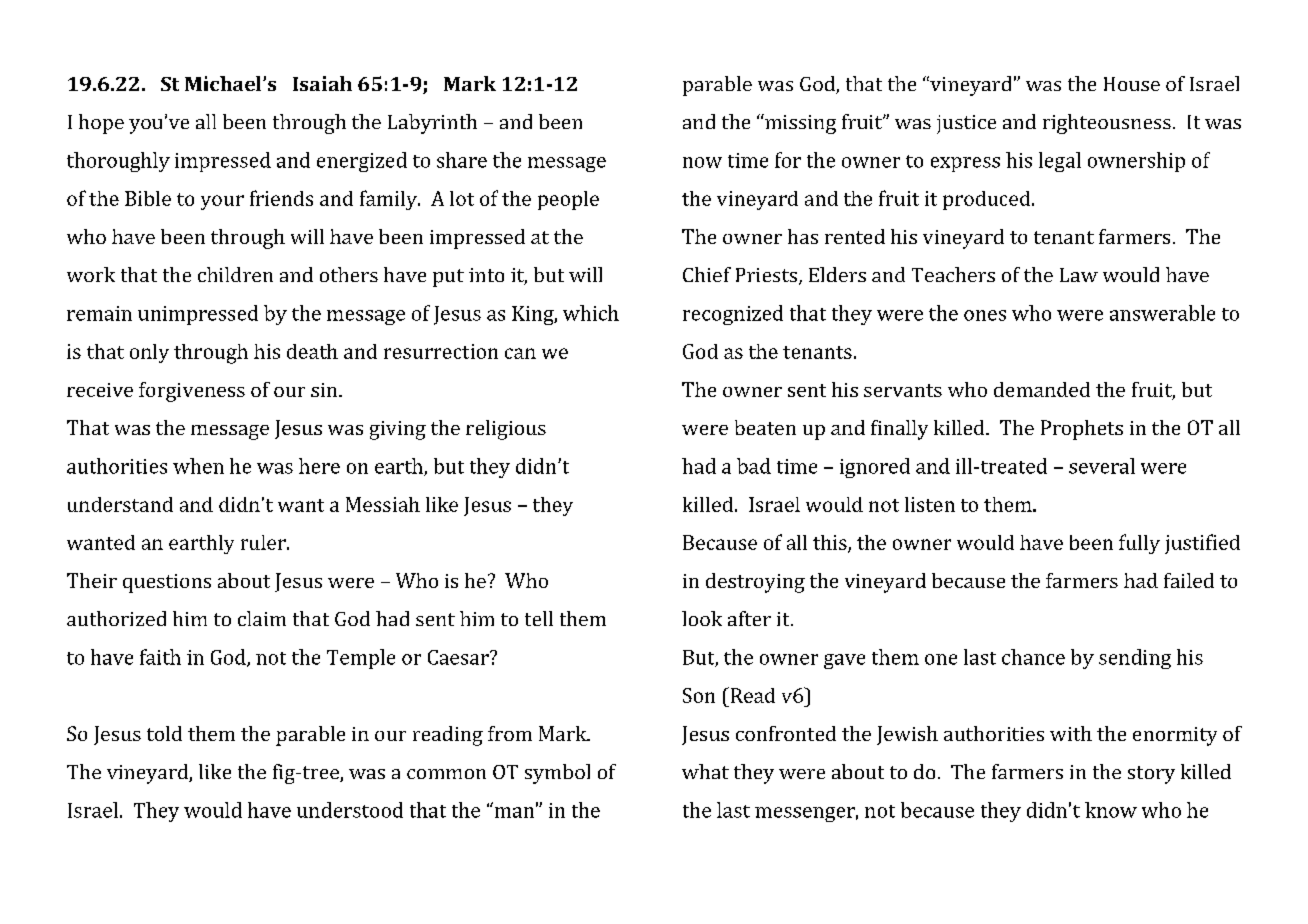 The width and height of the screenshot is (1308, 924). I want to click on look, so click(702, 618).
